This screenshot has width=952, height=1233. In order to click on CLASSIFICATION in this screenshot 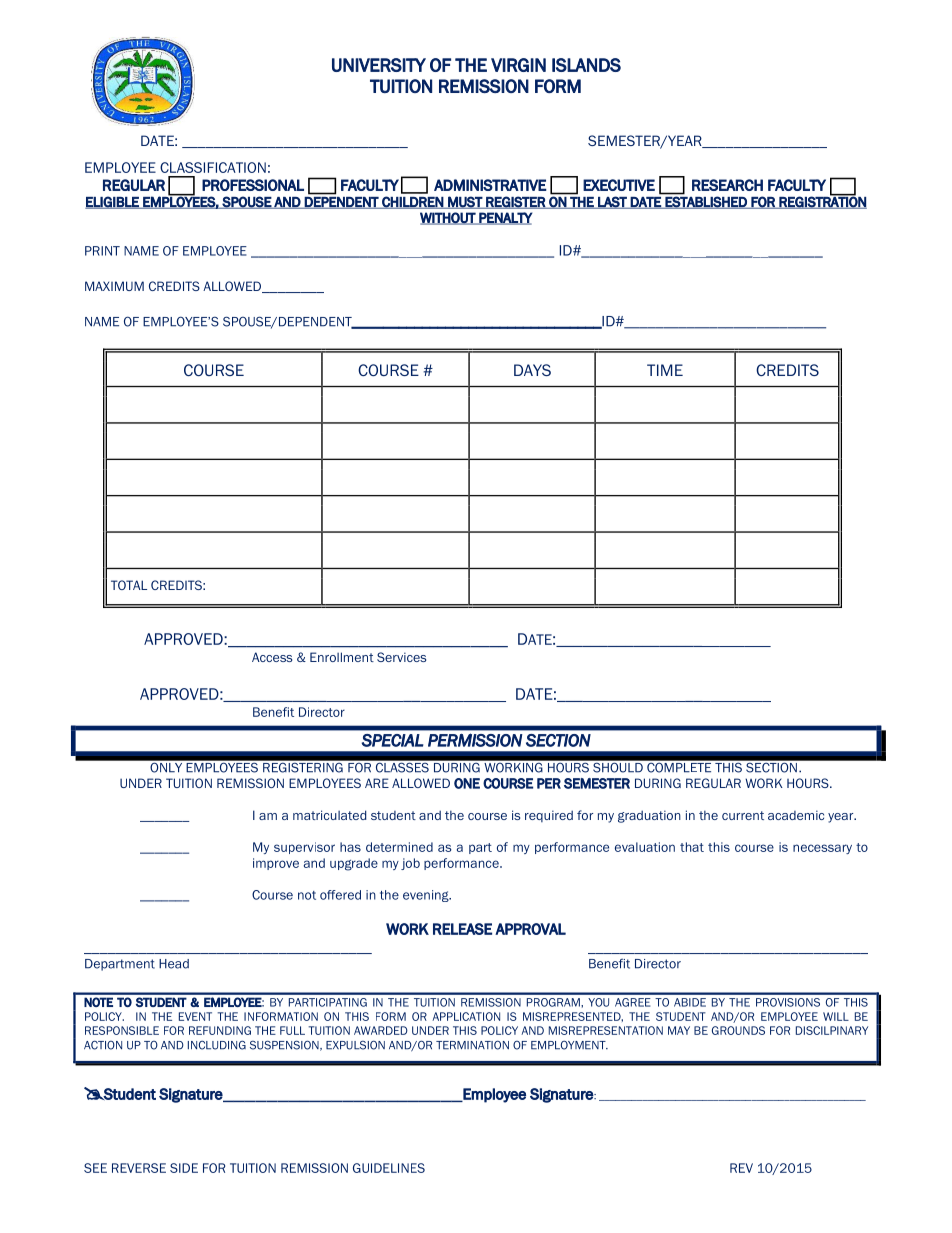, I will do `click(213, 167)`.
